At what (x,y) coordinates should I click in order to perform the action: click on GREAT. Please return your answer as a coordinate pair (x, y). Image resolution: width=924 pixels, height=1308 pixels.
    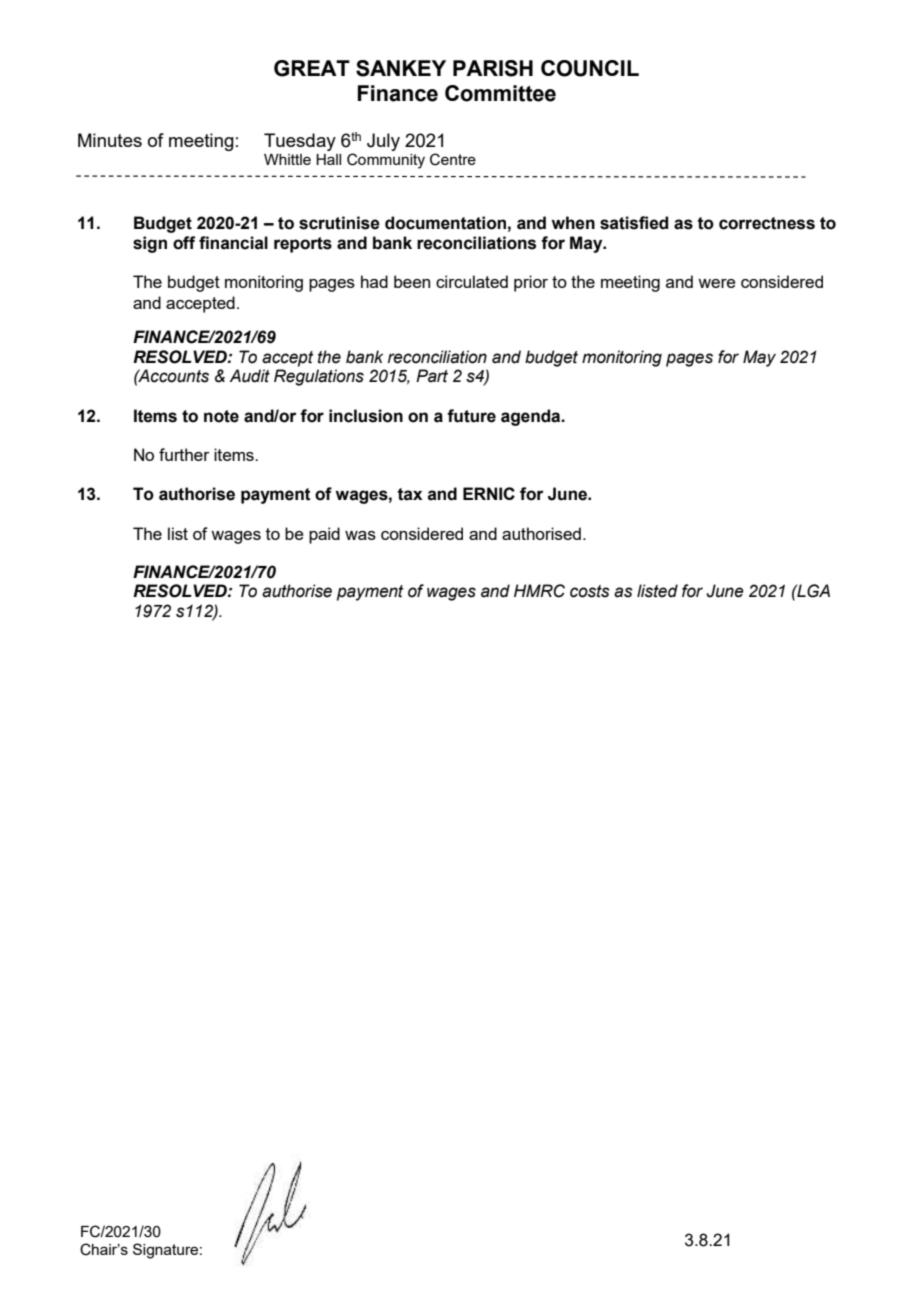
    Looking at the image, I should click on (312, 68).
